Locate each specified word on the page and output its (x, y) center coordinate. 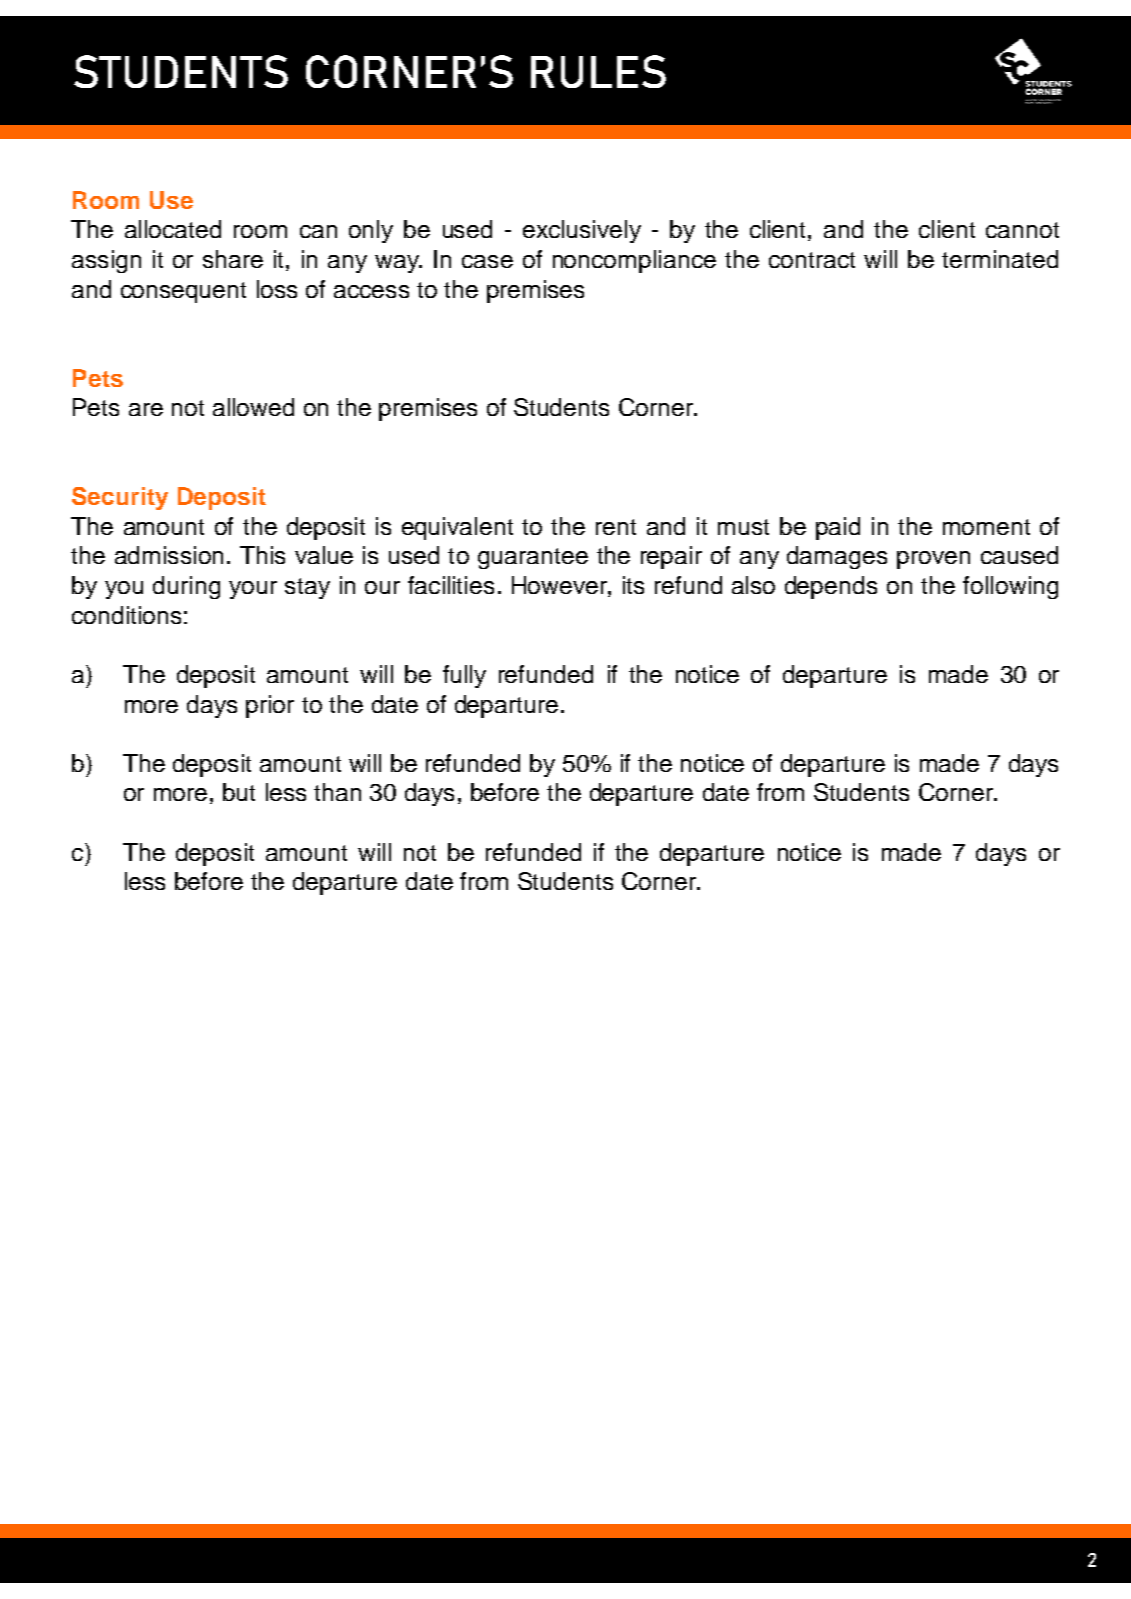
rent (616, 527)
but (239, 792)
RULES (598, 71)
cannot (1022, 230)
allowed (253, 407)
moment (986, 527)
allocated (173, 229)
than (337, 792)
